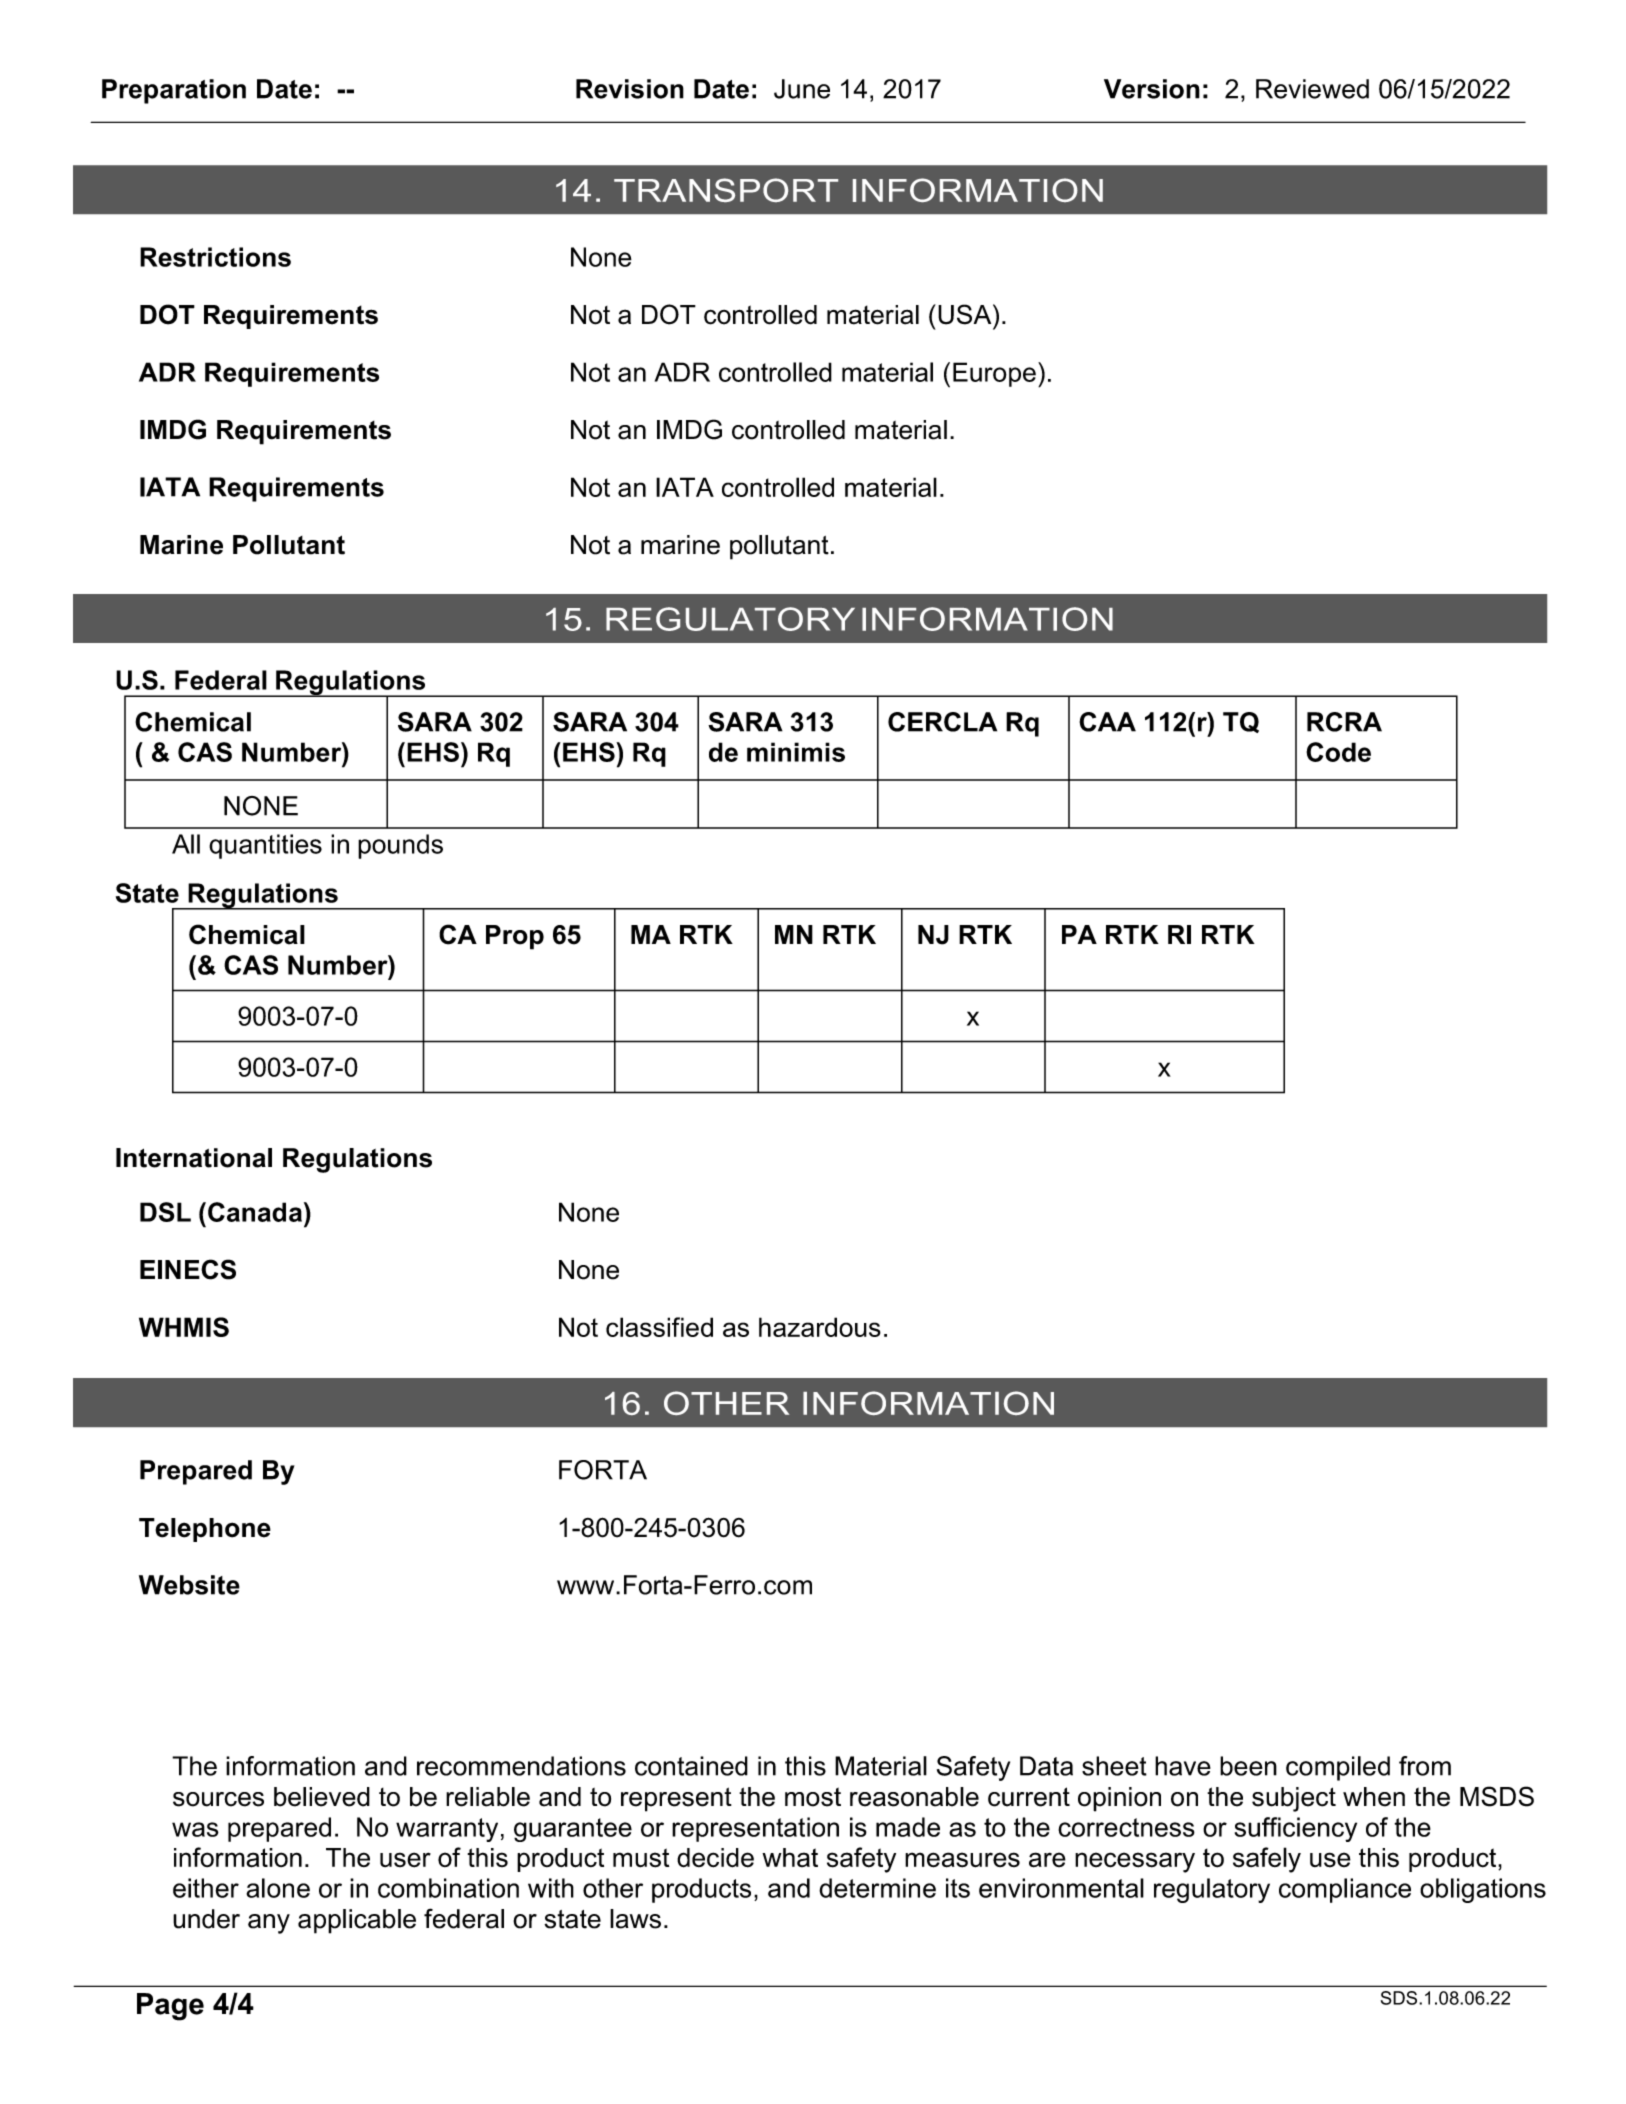  I want to click on compiled, so click(1338, 1768).
